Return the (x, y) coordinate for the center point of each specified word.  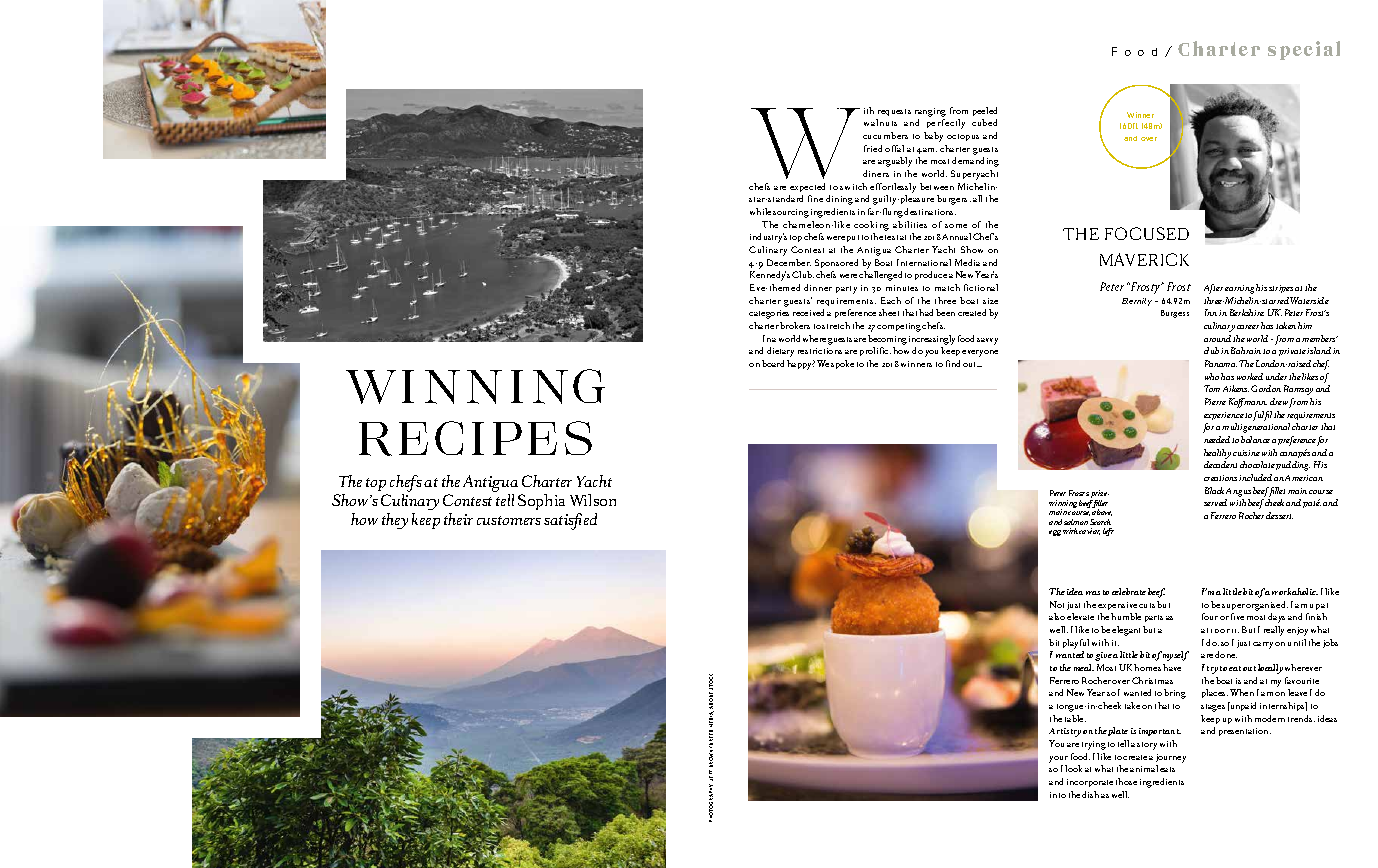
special (1304, 50)
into (1058, 795)
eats (1167, 769)
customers (509, 520)
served (1215, 502)
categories (769, 314)
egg (1055, 533)
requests (894, 112)
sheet (889, 312)
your (1058, 759)
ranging (930, 112)
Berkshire (1247, 312)
